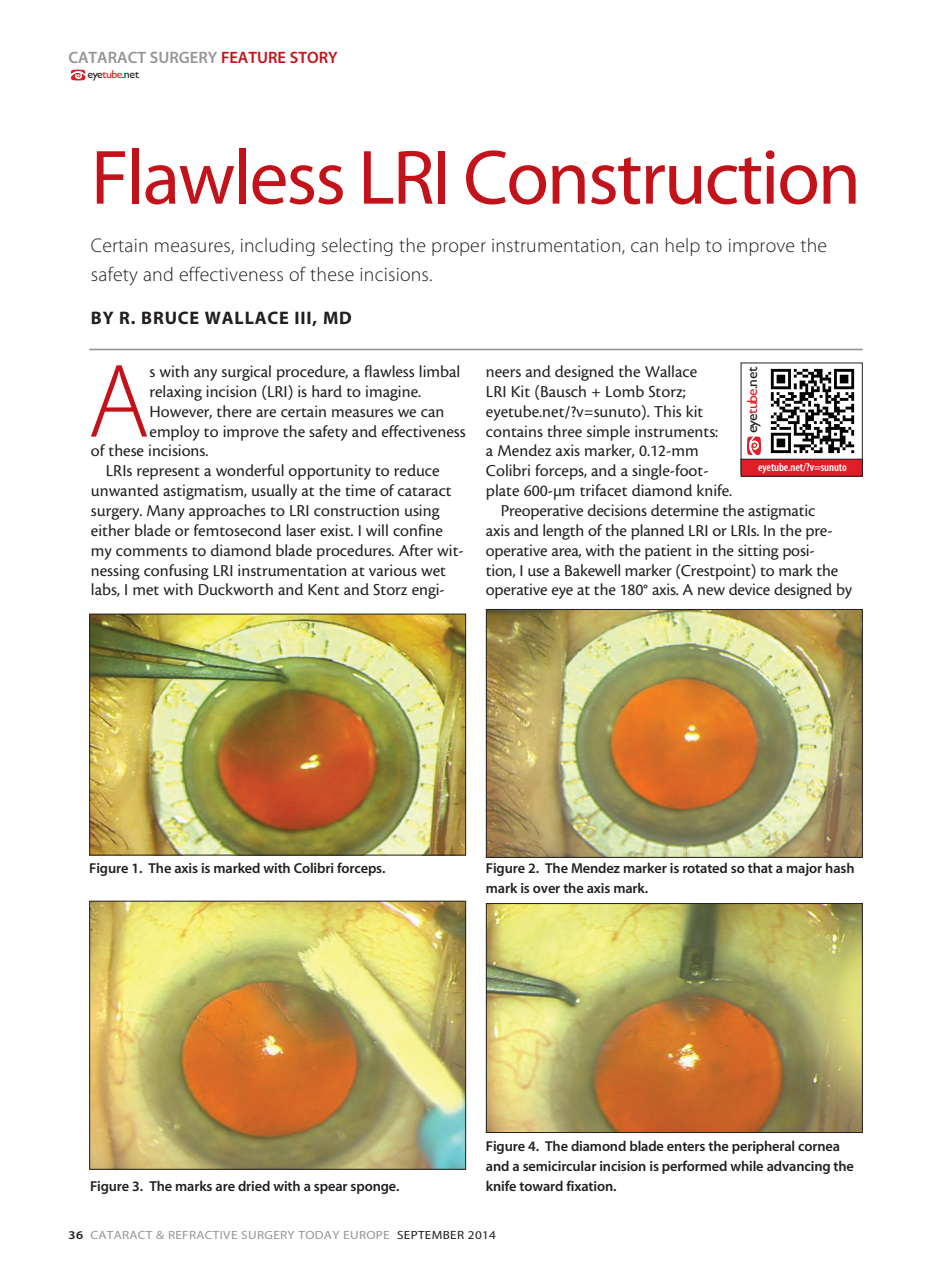  What do you see at coordinates (313, 57) in the screenshot?
I see `STORY` at bounding box center [313, 57].
